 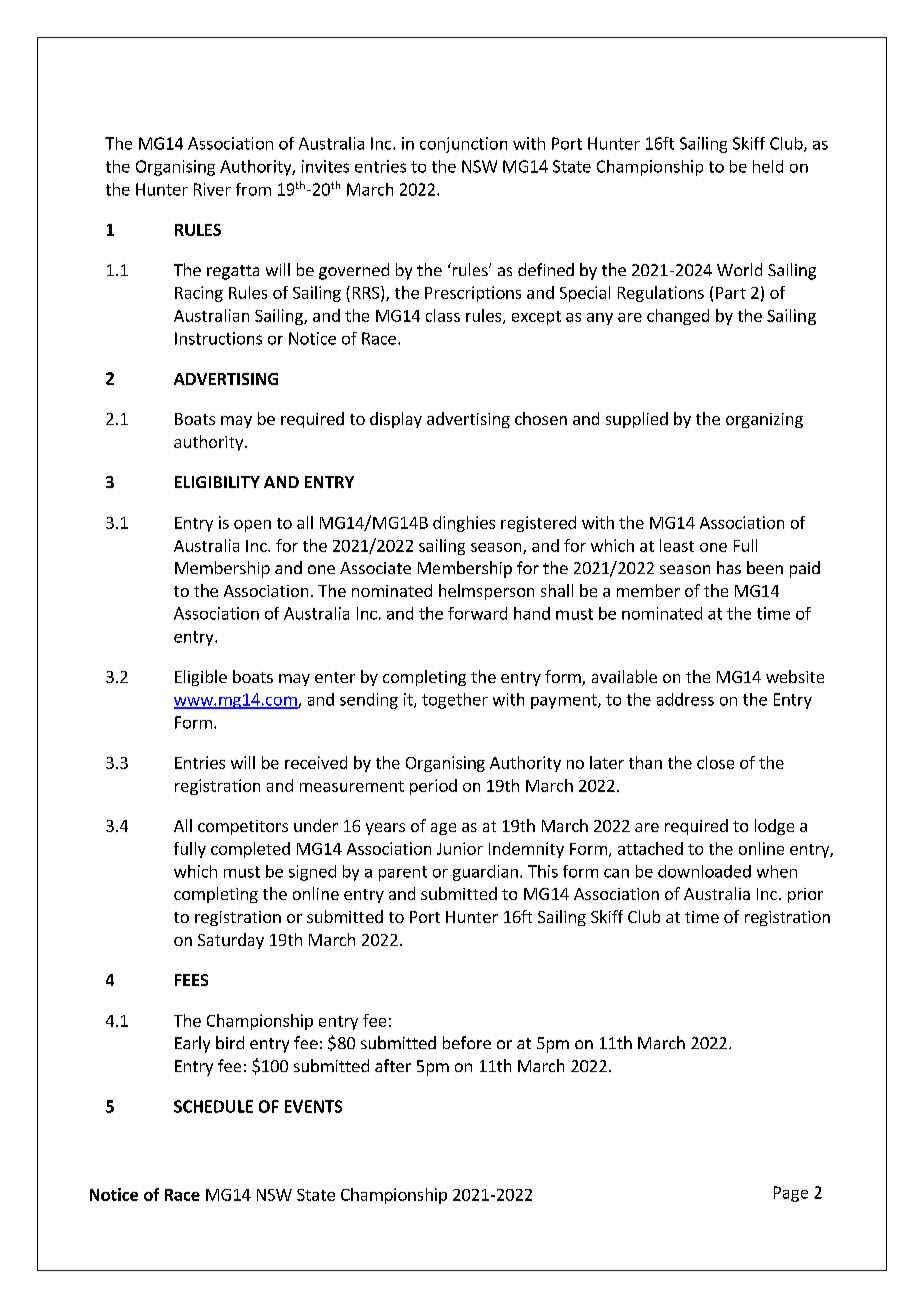 What do you see at coordinates (463, 145) in the screenshot?
I see `conjunction` at bounding box center [463, 145].
